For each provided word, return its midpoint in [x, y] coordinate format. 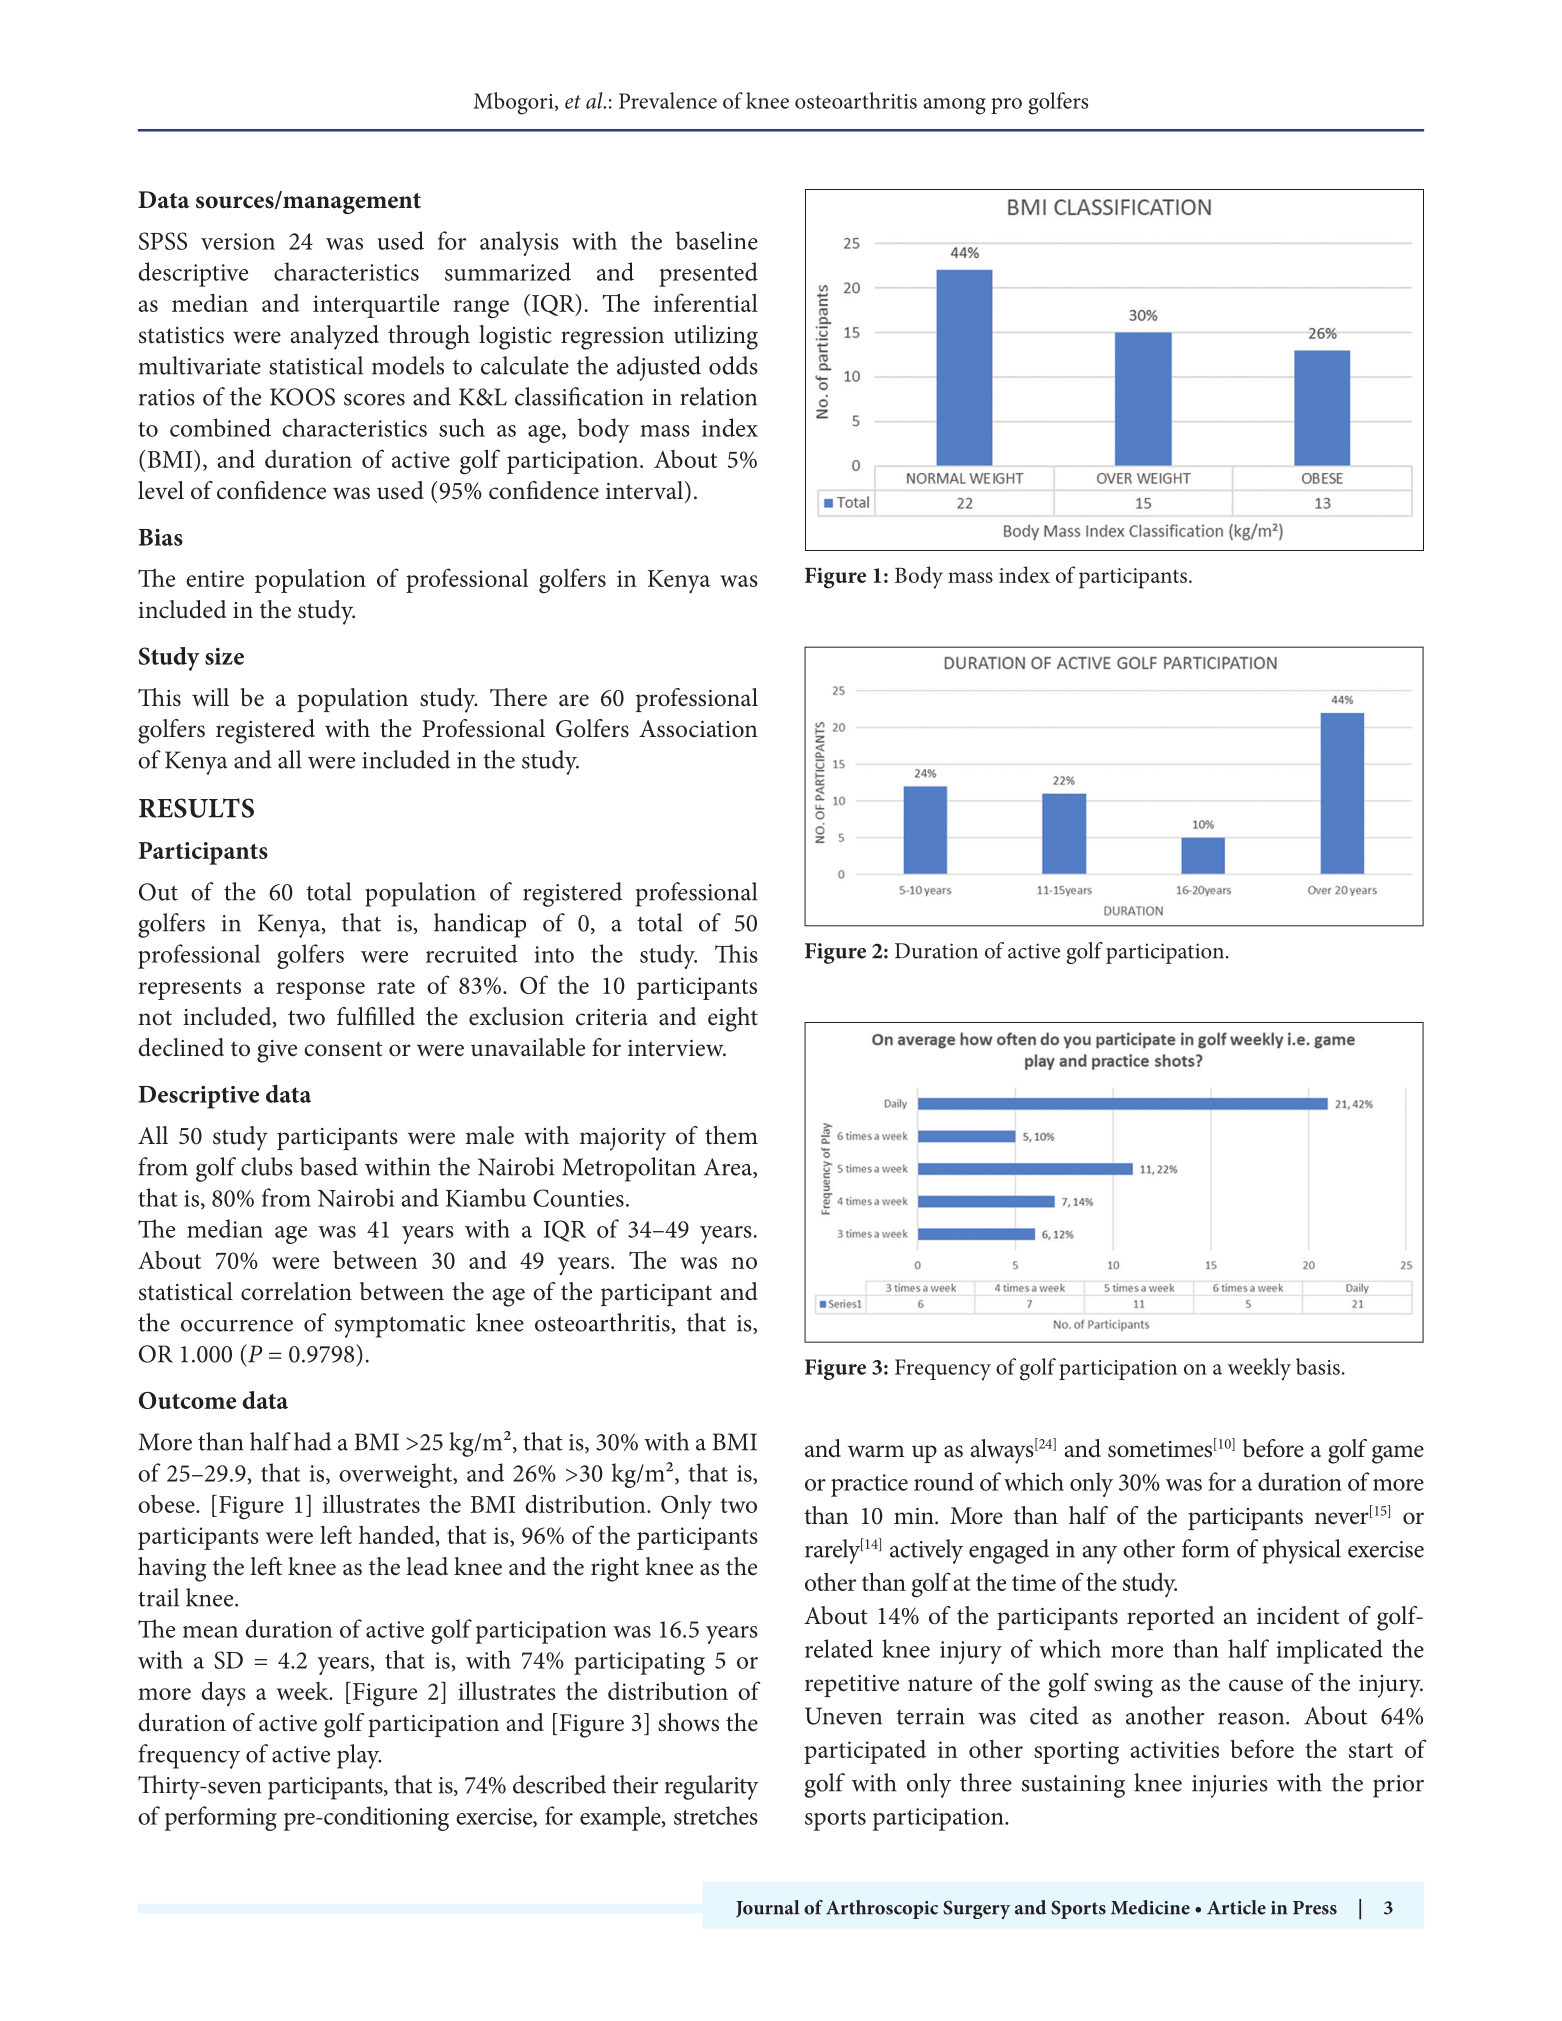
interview [677, 1048]
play [359, 1756]
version [238, 241]
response [320, 991]
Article [1236, 1907]
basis [1318, 1366]
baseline [717, 240]
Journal [767, 1909]
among [954, 106]
